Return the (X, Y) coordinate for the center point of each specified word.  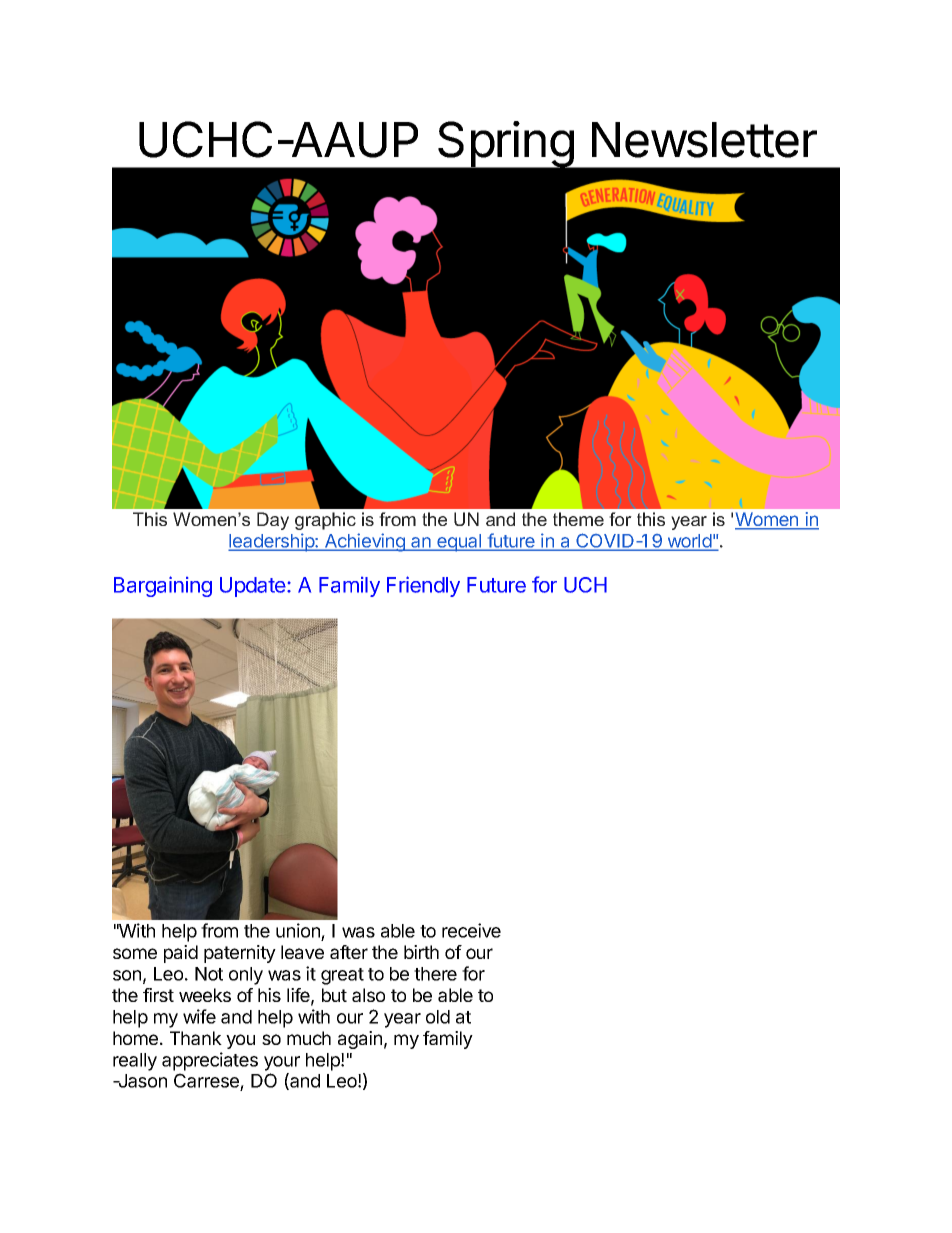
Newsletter (704, 140)
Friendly (423, 586)
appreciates (210, 1061)
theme (578, 519)
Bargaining (163, 586)
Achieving (365, 542)
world (689, 542)
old (438, 1017)
